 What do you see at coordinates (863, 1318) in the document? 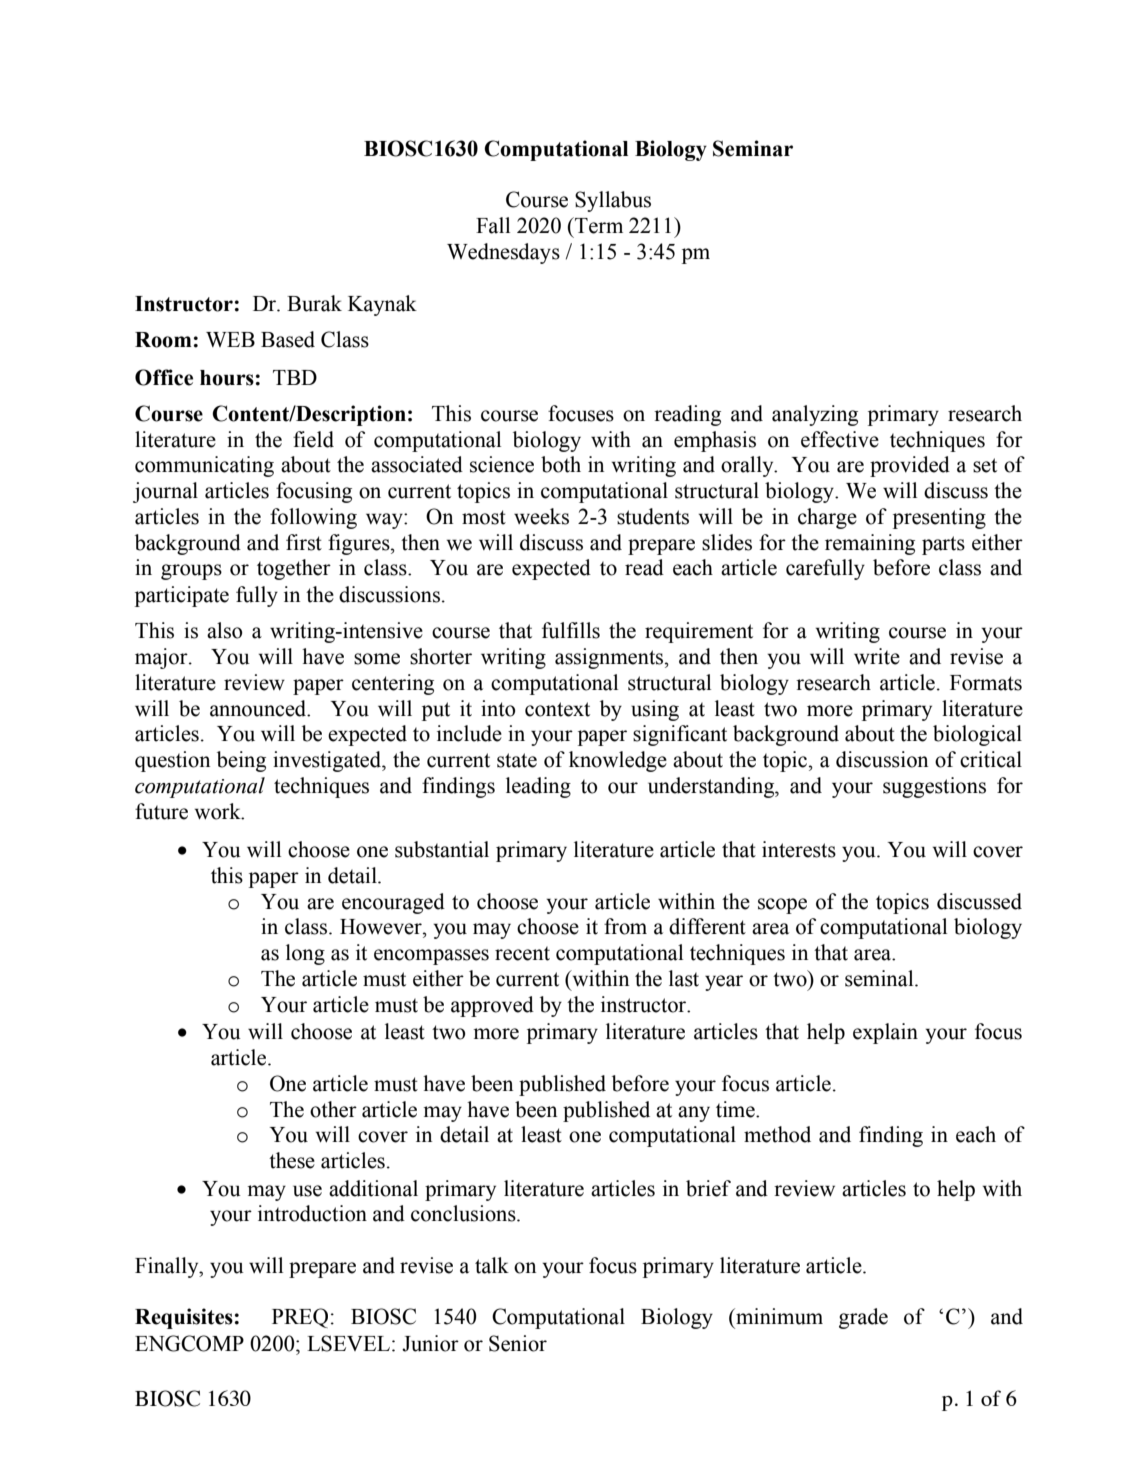
I see `grade` at bounding box center [863, 1318].
